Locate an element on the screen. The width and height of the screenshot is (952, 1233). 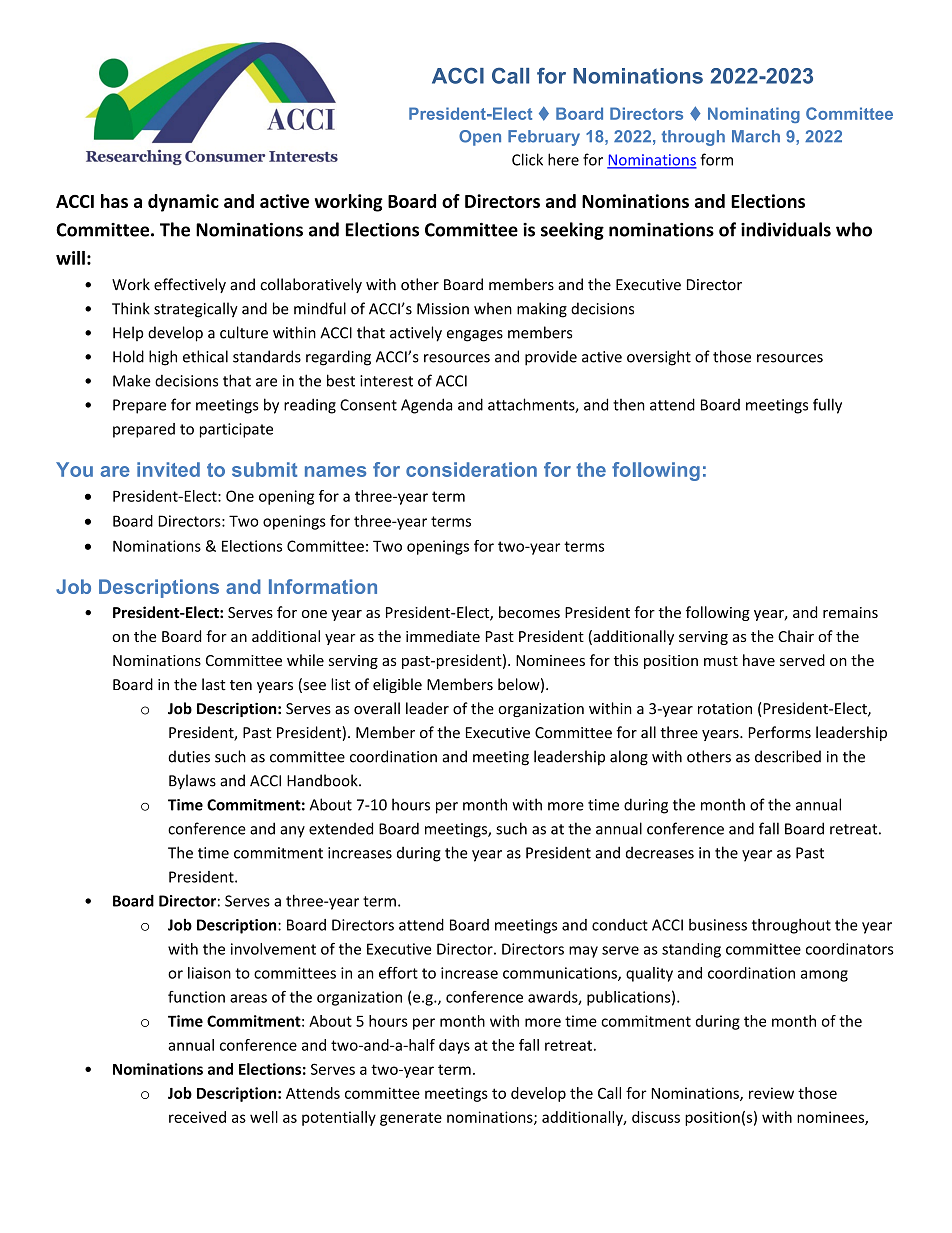
Click is located at coordinates (527, 159).
